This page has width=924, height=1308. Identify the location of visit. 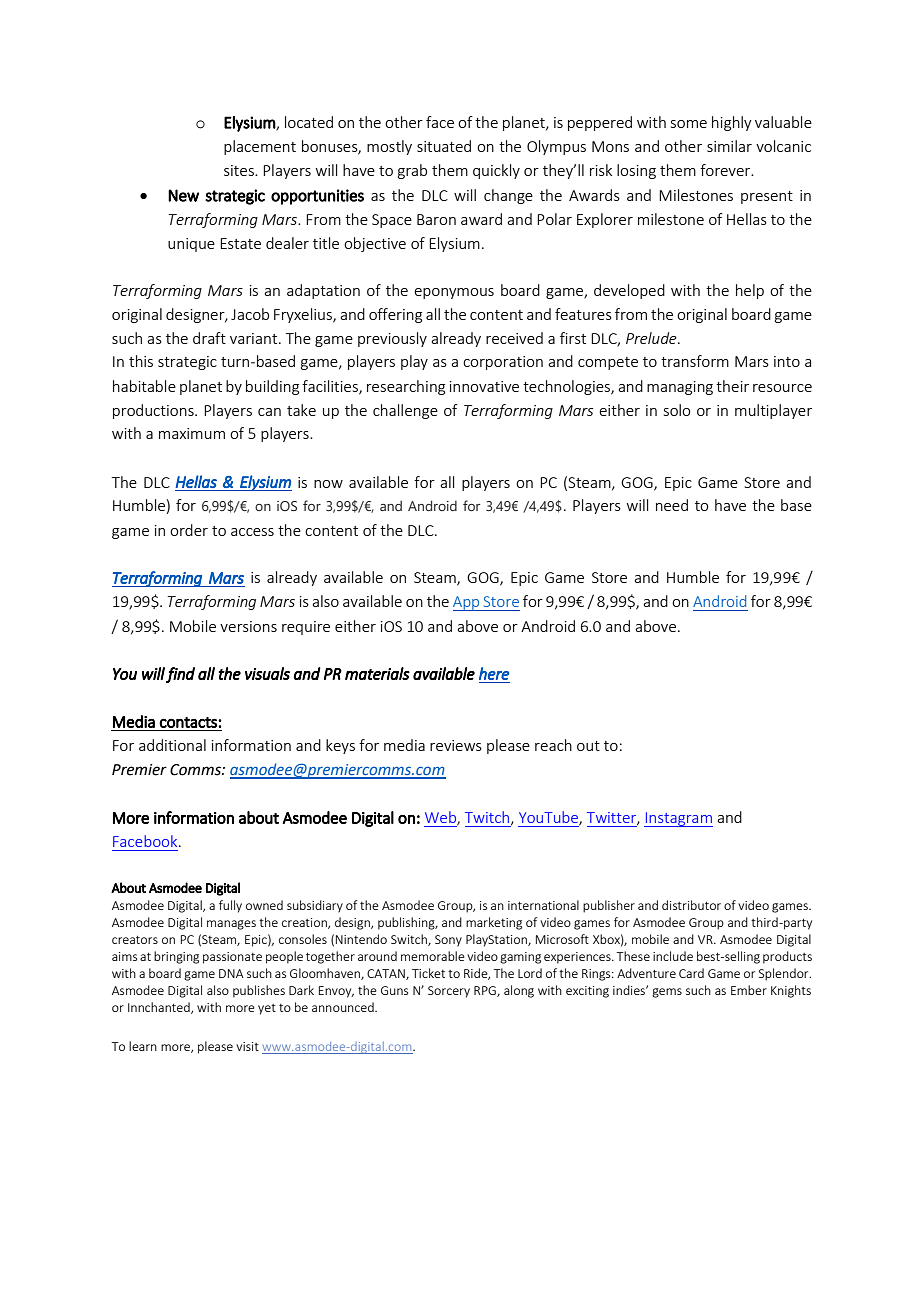
(247, 1046).
